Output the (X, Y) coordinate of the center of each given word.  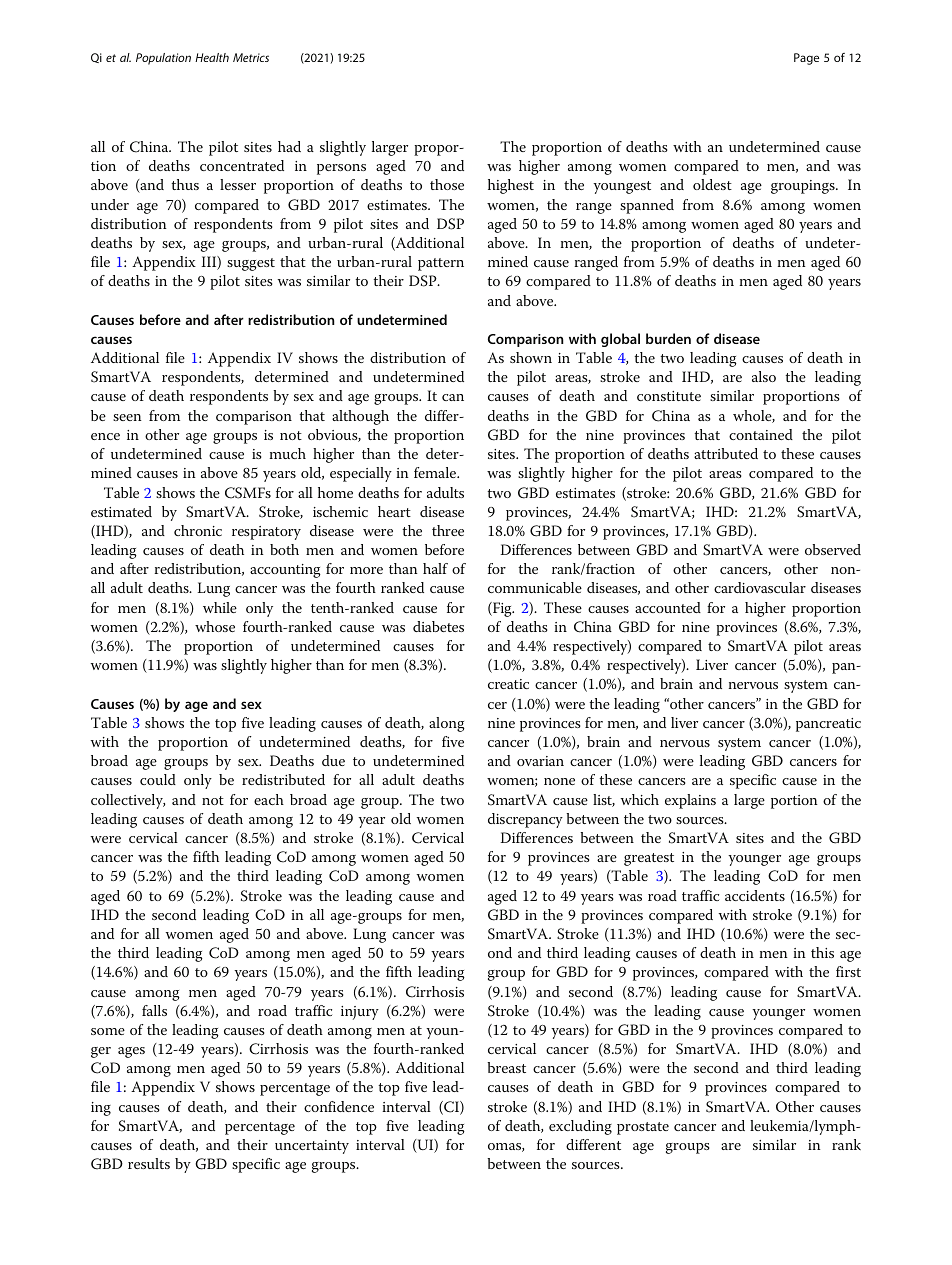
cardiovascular (760, 587)
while (220, 607)
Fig (502, 609)
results (149, 1163)
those (447, 184)
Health (212, 57)
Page (806, 59)
